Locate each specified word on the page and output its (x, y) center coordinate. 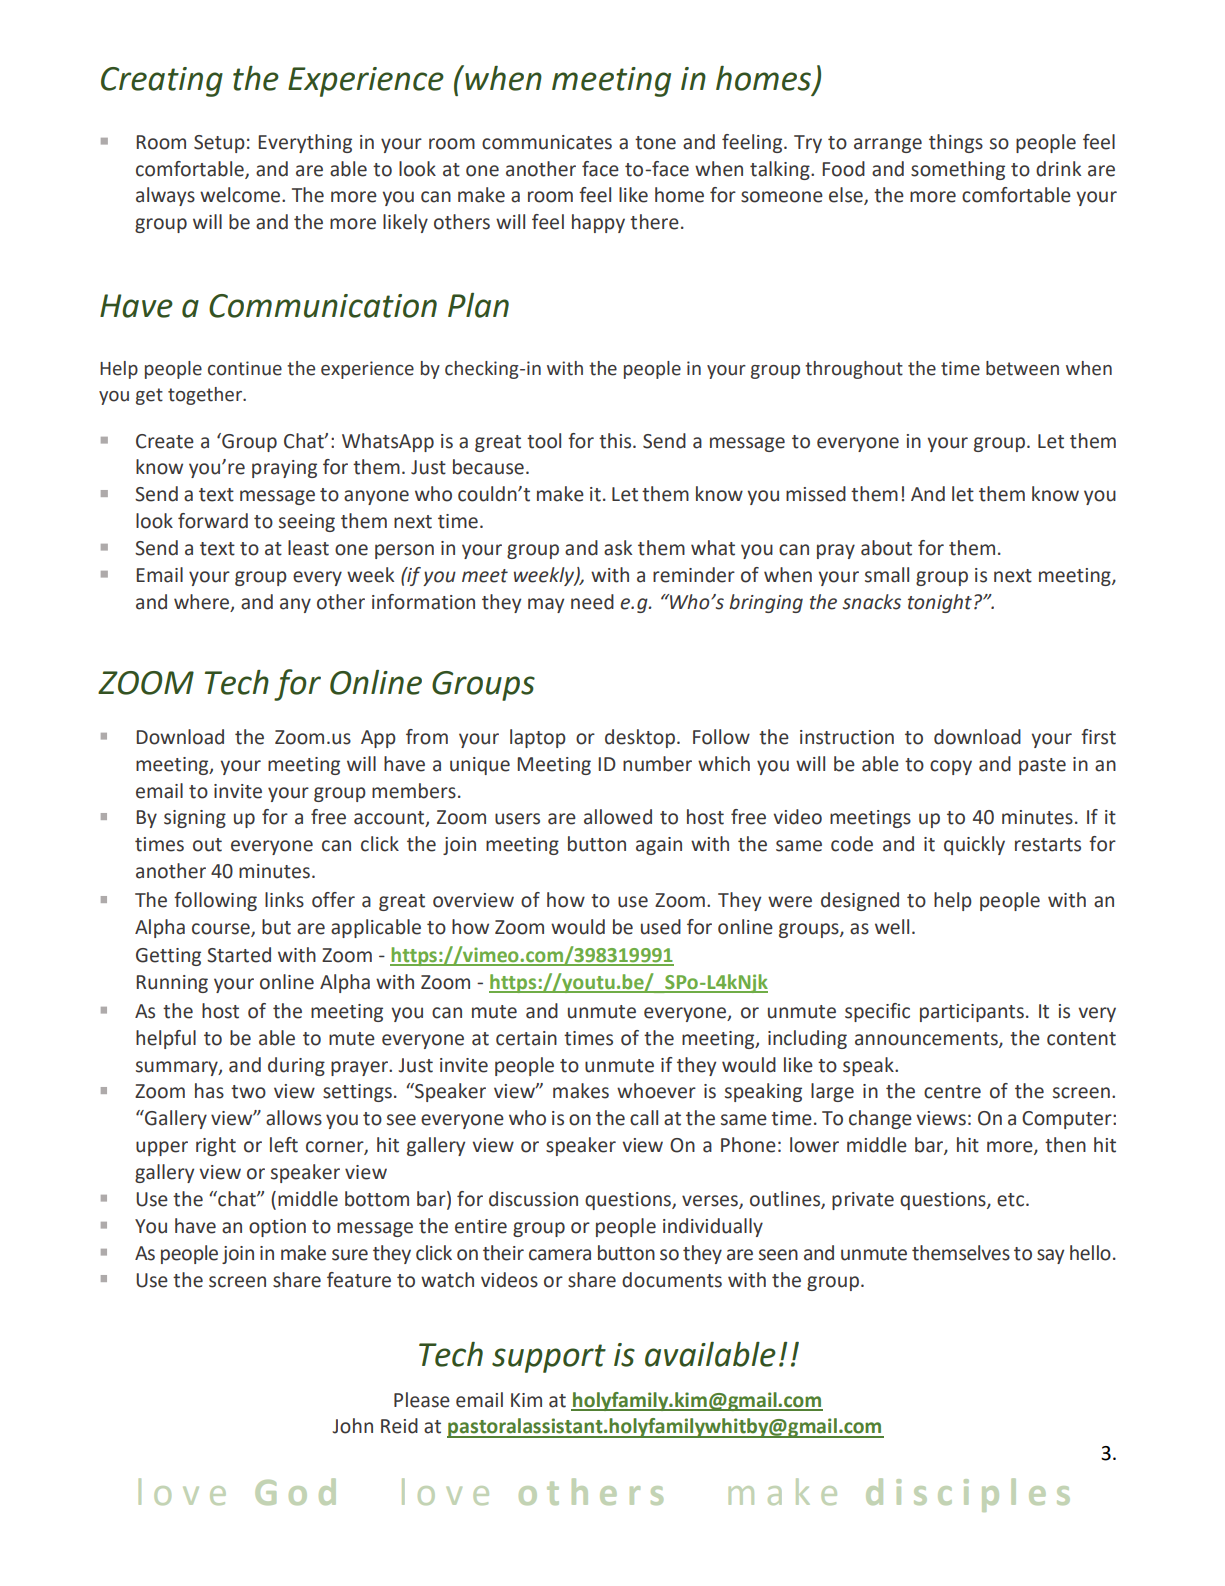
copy (951, 767)
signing (195, 819)
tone (655, 143)
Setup (219, 144)
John (352, 1426)
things (956, 143)
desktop (640, 738)
